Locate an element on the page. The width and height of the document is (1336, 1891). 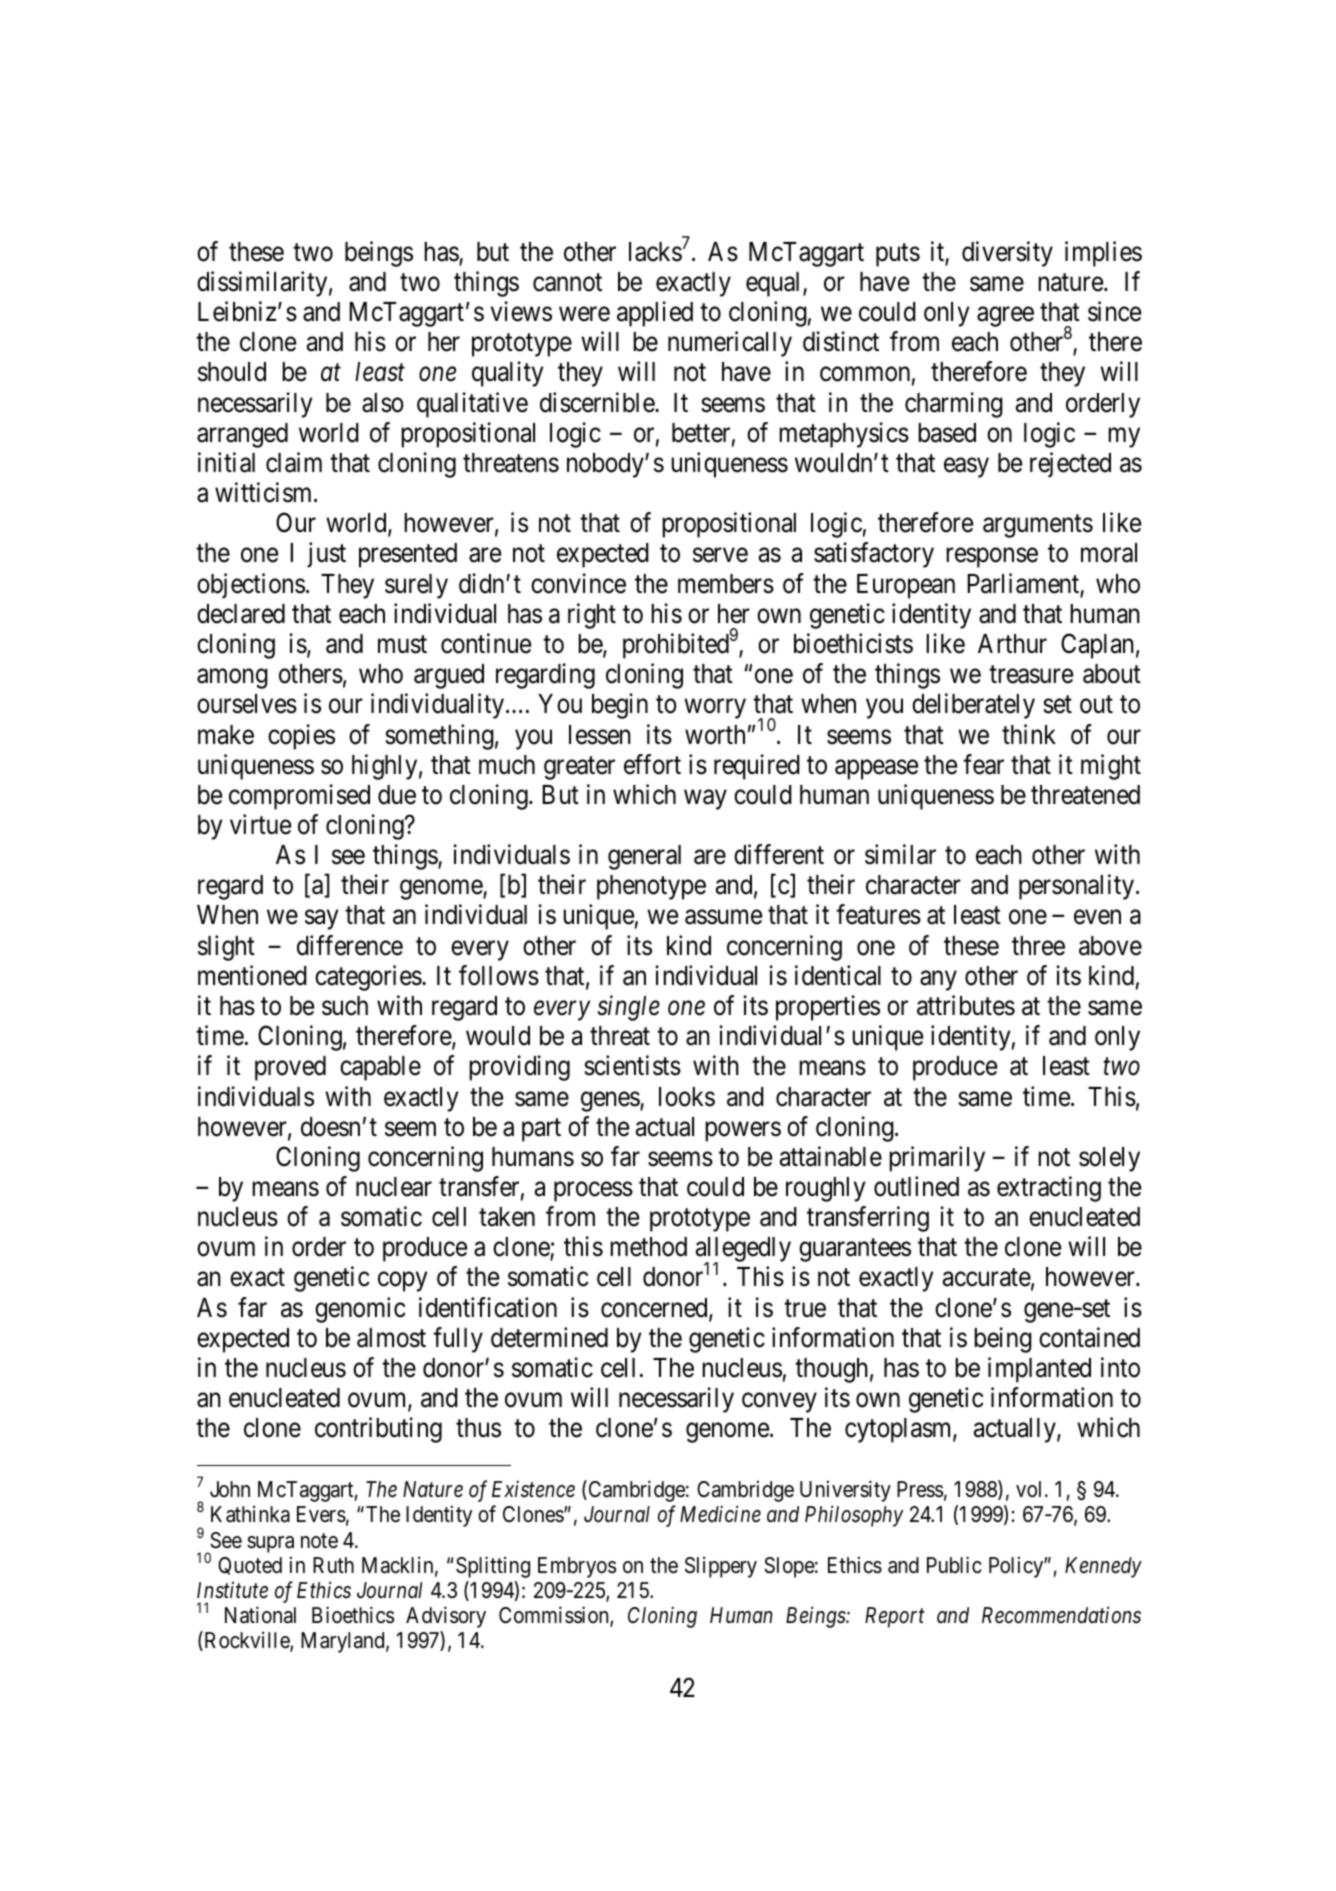
Arthur is located at coordinates (1012, 643).
